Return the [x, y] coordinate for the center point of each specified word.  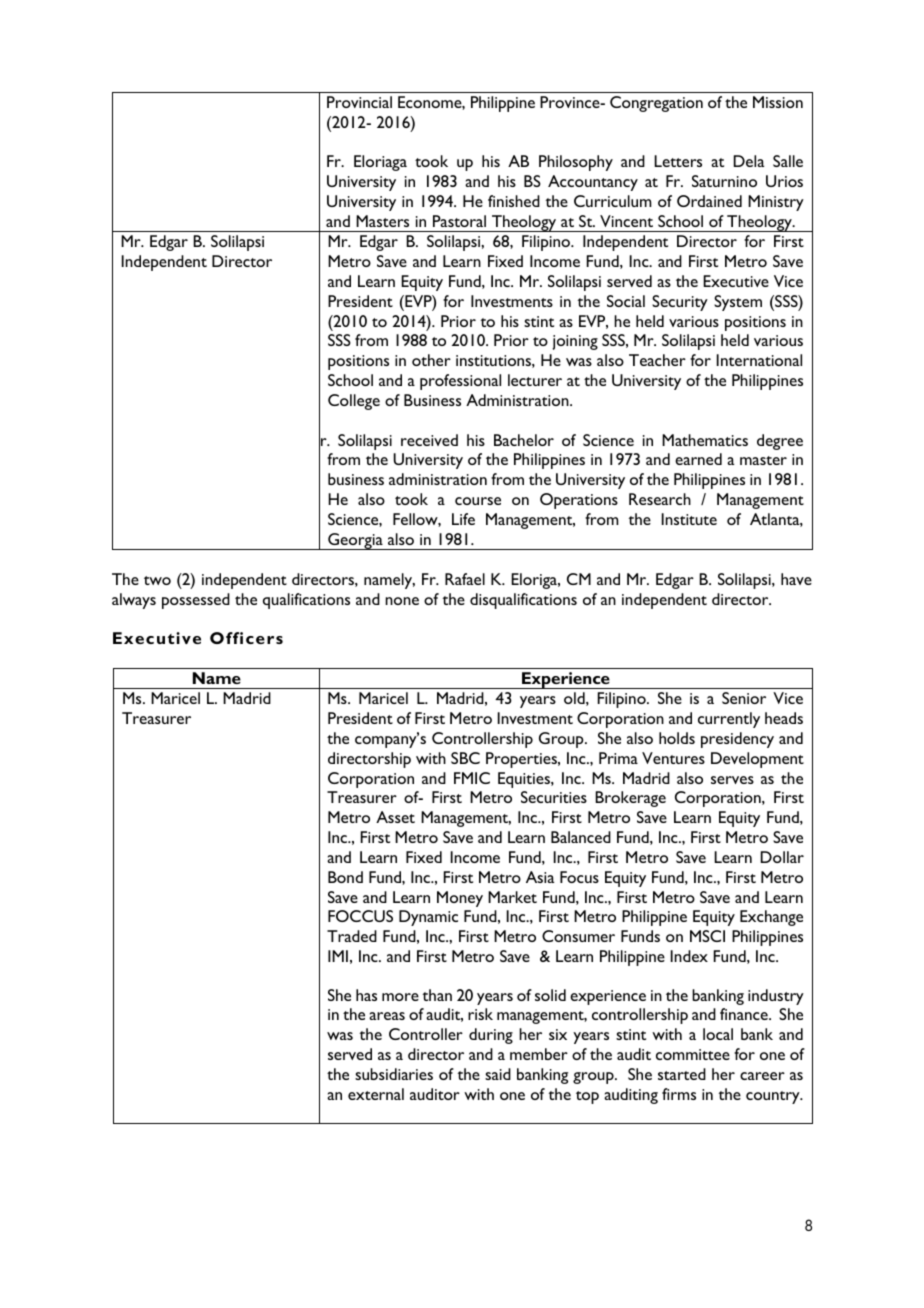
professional [460, 382]
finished [514, 201]
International [759, 360]
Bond [345, 877]
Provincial [359, 102]
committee [693, 1054]
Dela [749, 161]
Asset [395, 817]
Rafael [465, 579]
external [376, 1094]
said [498, 1074]
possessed [196, 601]
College [354, 402]
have [796, 579]
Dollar [782, 857]
